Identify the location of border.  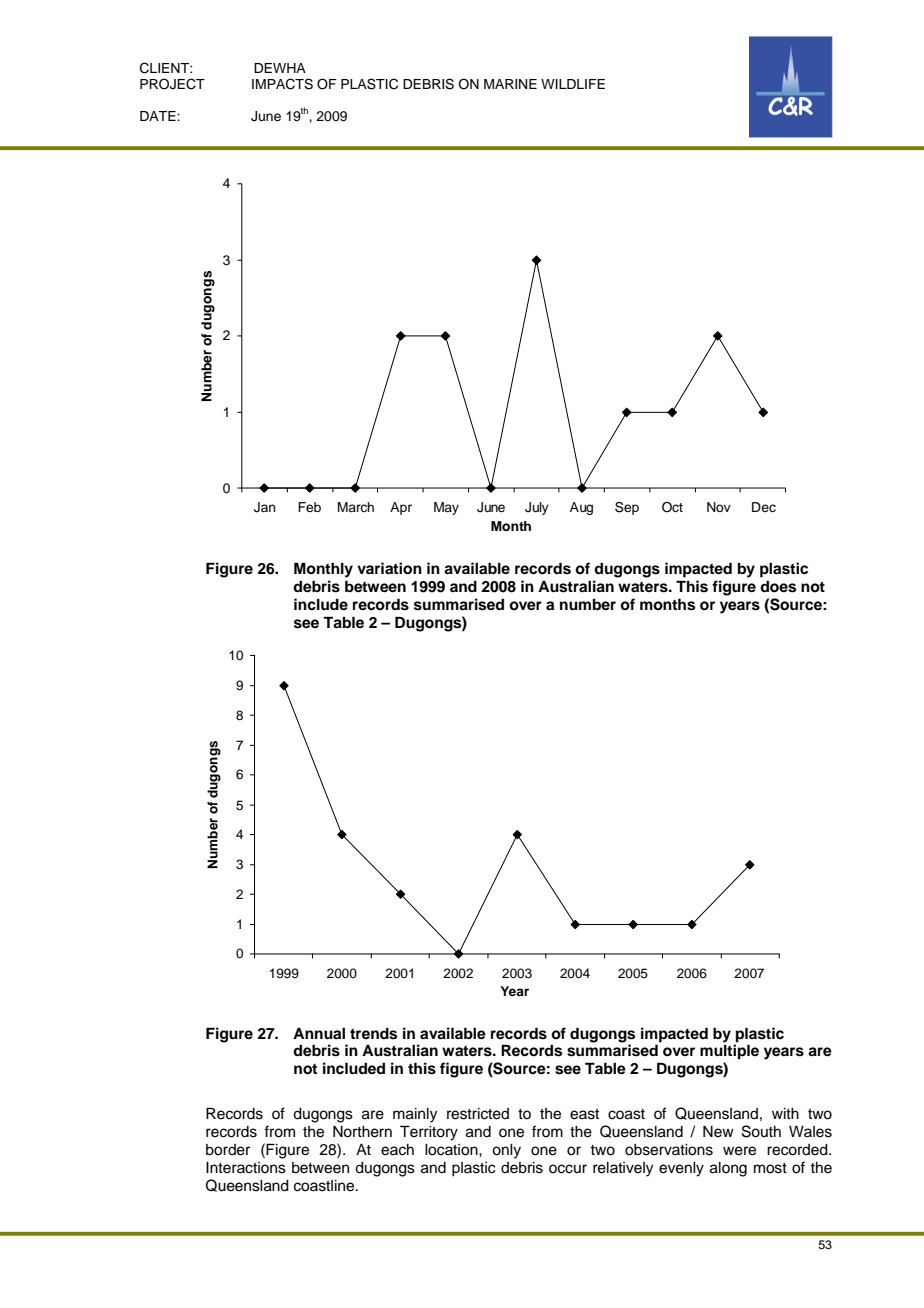
(228, 1150).
